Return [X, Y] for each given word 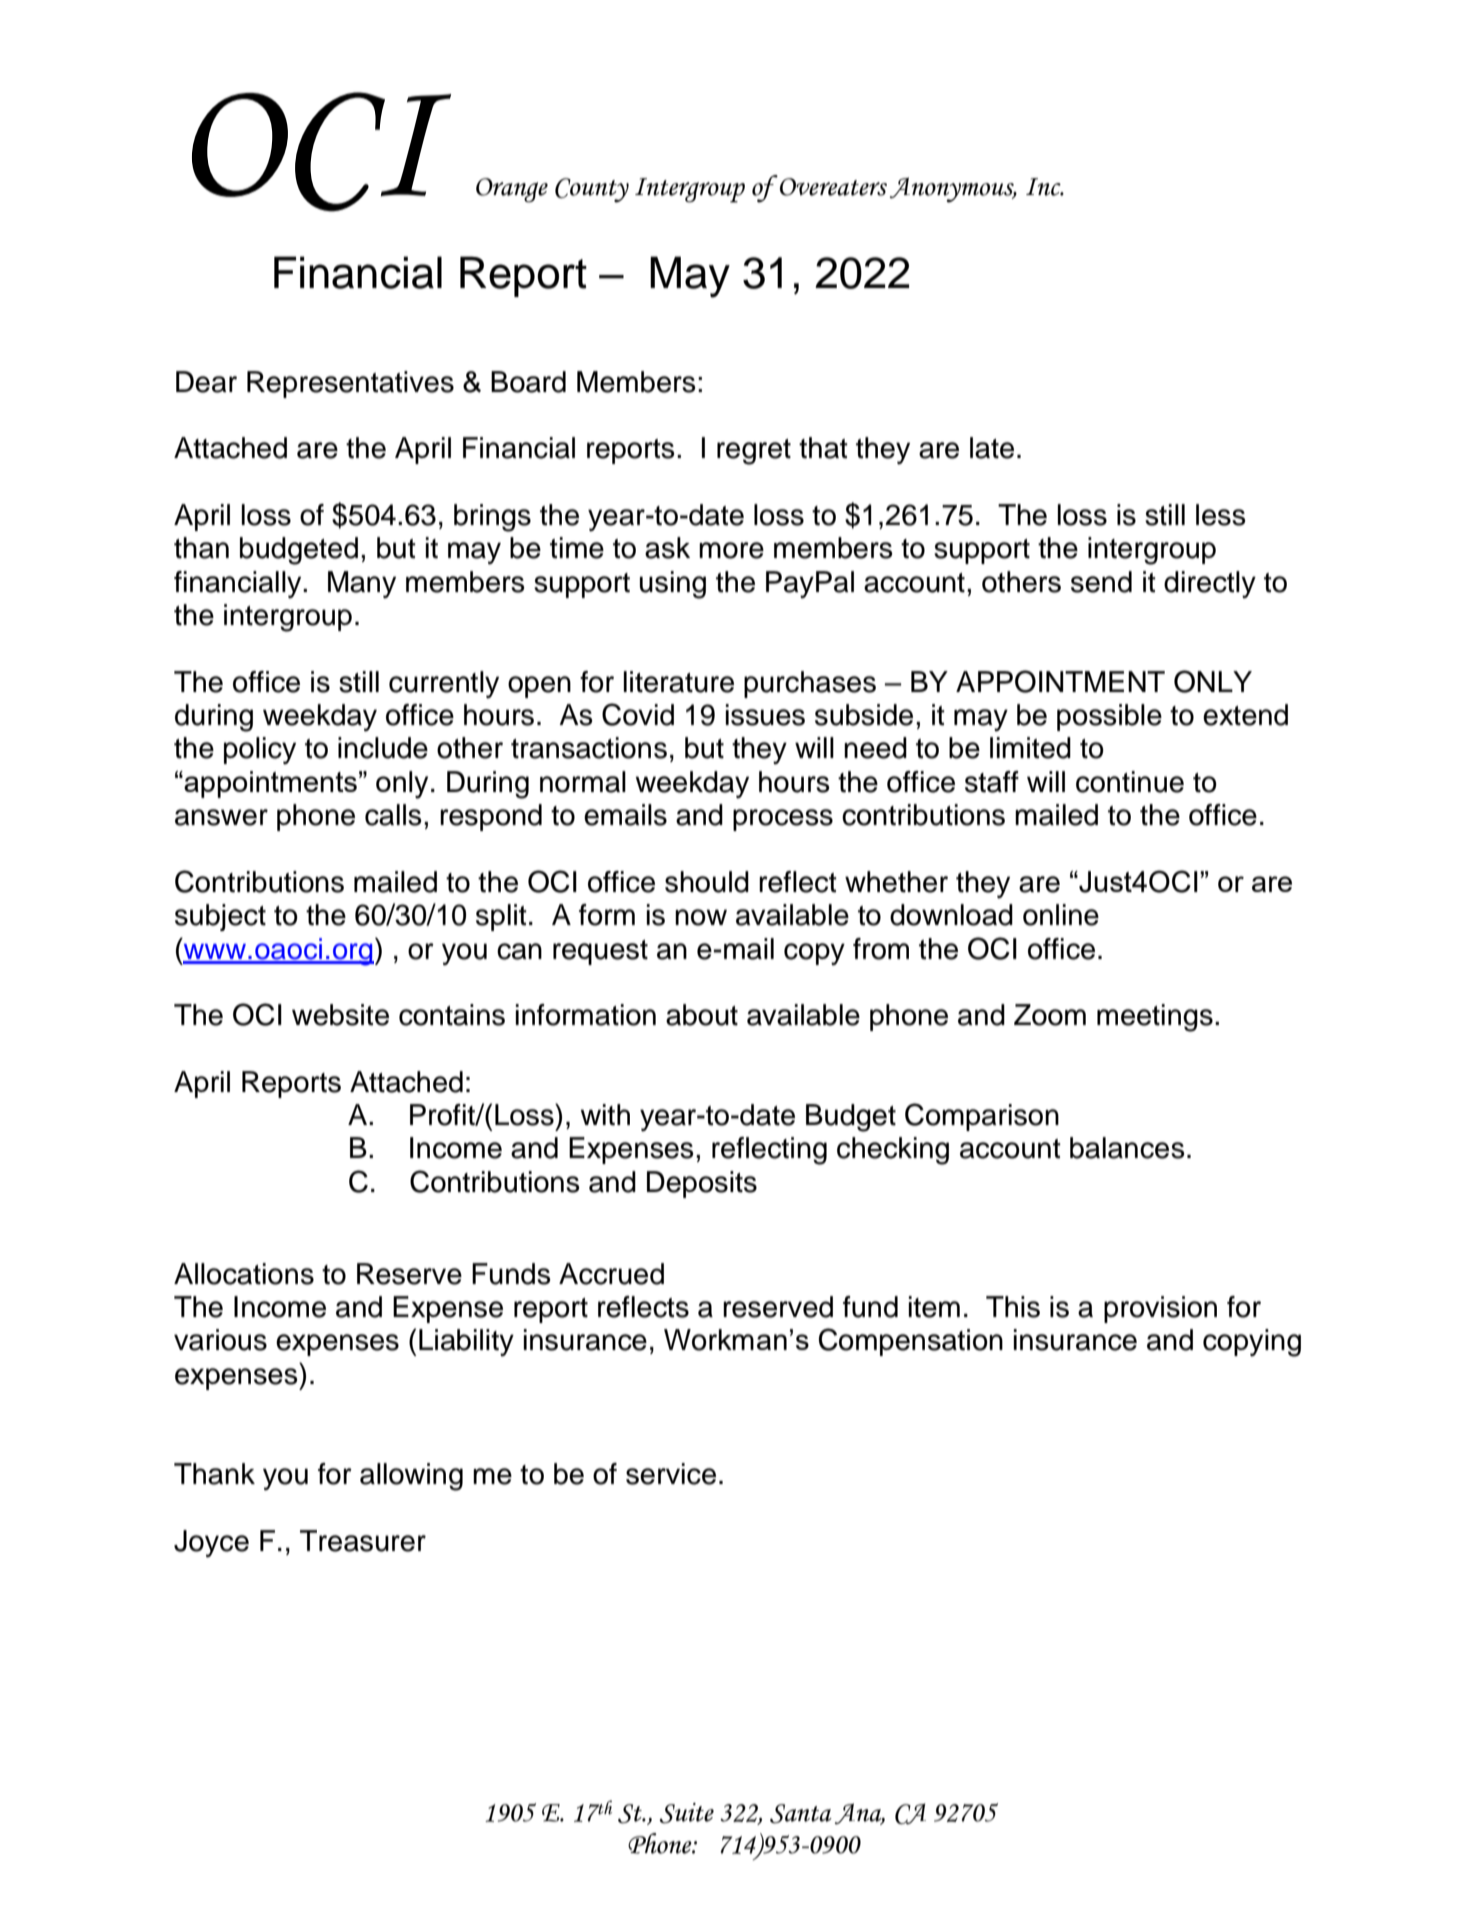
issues [765, 715]
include [383, 748]
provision [1160, 1309]
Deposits [702, 1184]
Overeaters [833, 187]
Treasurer [363, 1541]
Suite [686, 1813]
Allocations [244, 1274]
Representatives [350, 384]
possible [1109, 717]
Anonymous [953, 190]
